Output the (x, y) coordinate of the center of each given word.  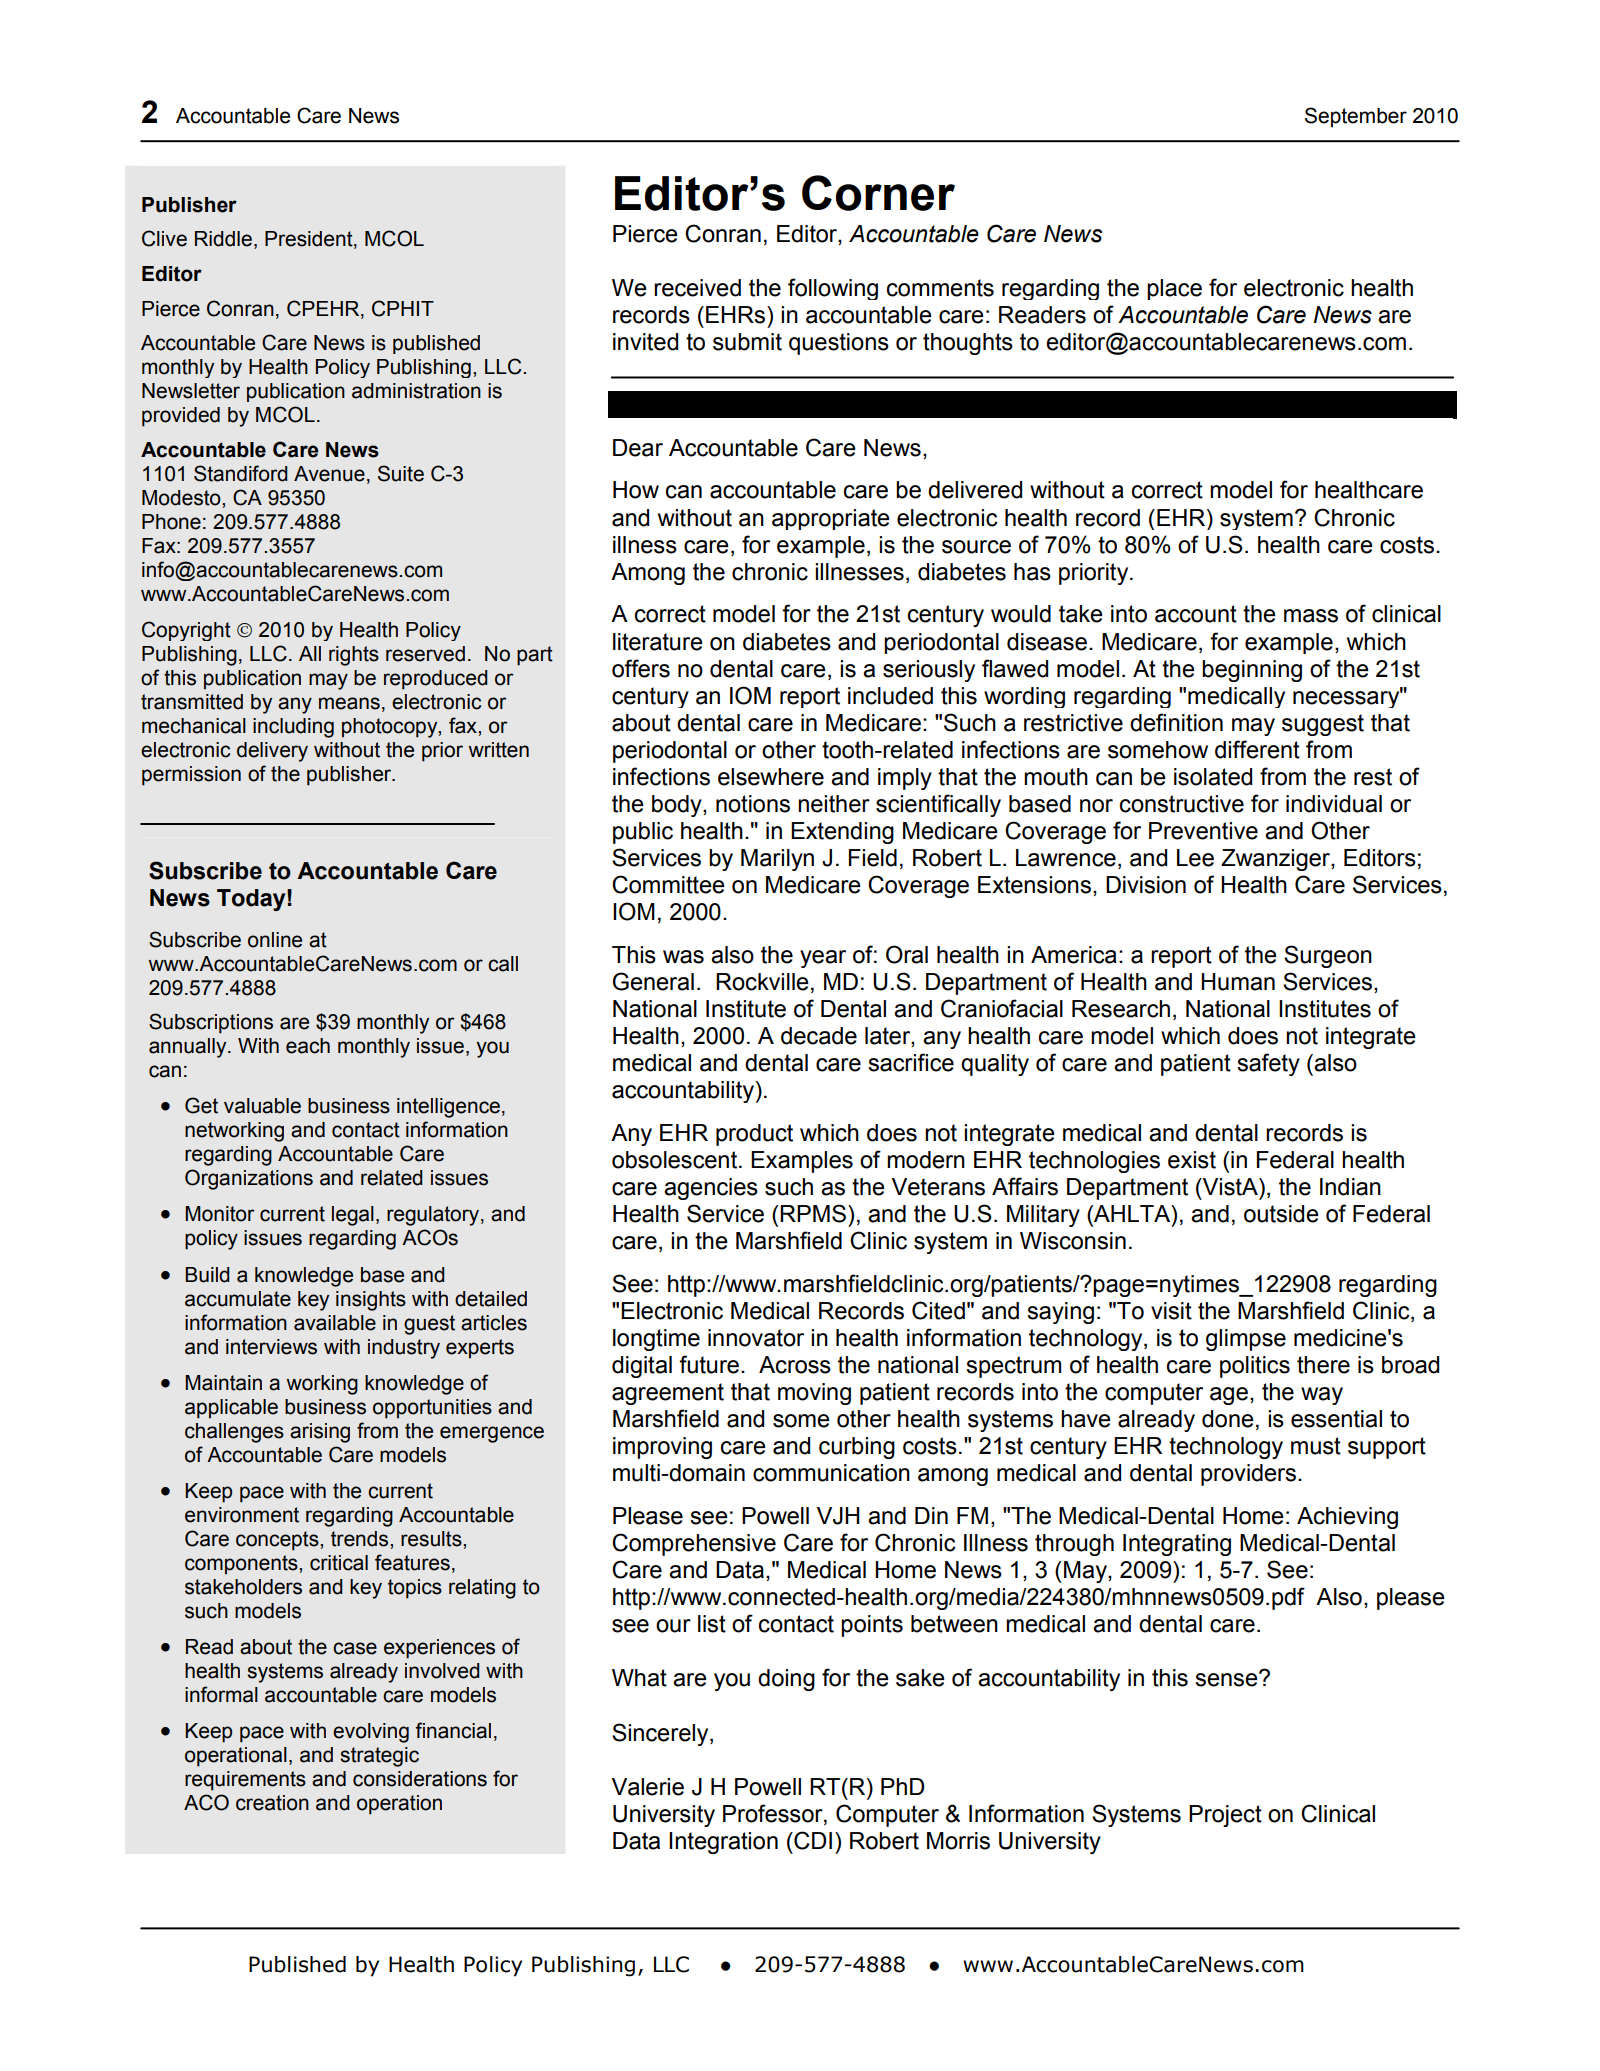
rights (354, 656)
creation (272, 1803)
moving (814, 1394)
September (1356, 117)
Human (1238, 982)
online (275, 940)
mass (1311, 616)
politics (1255, 1367)
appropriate (831, 519)
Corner (878, 193)
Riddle (223, 239)
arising (320, 1433)
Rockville (762, 982)
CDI (812, 1840)
